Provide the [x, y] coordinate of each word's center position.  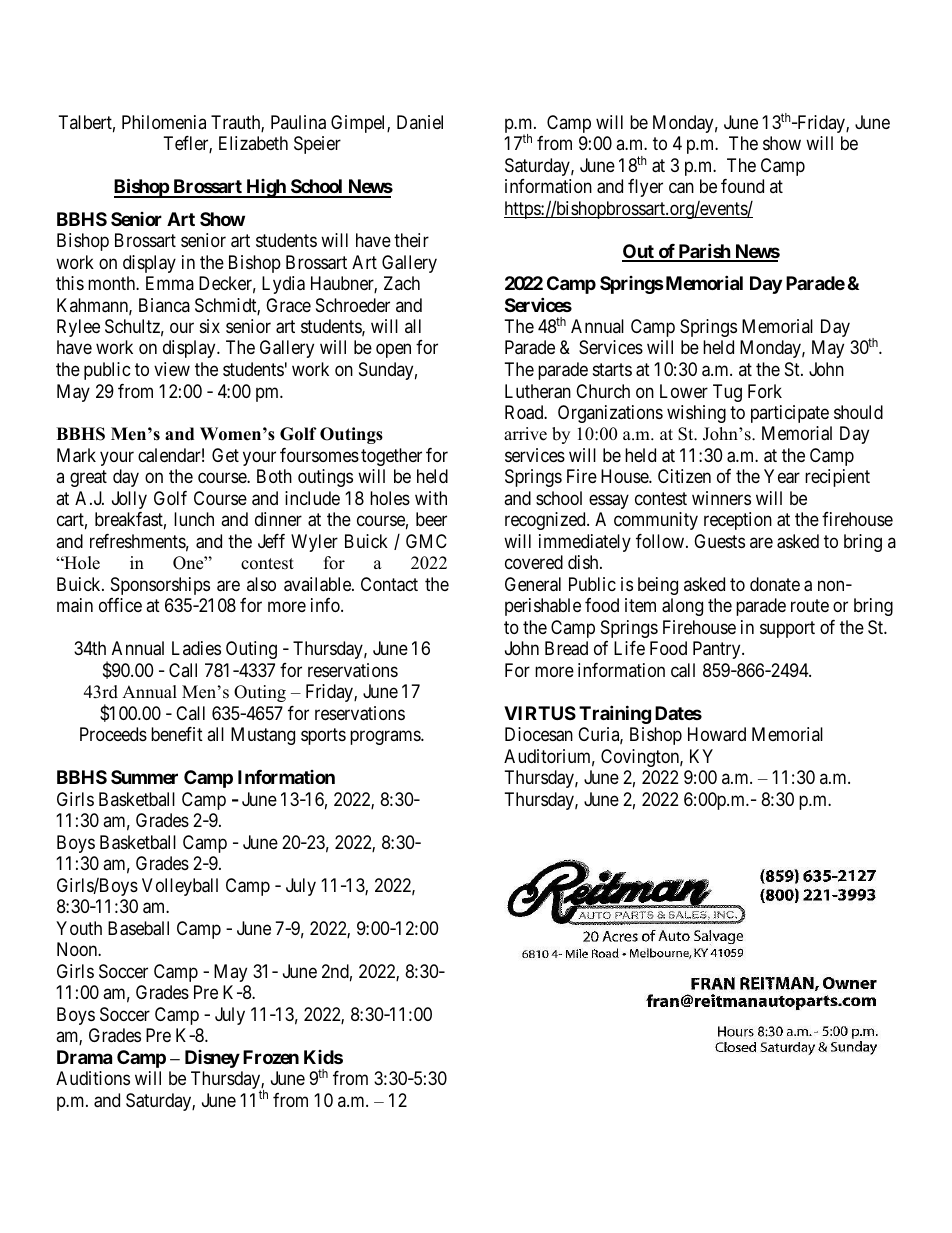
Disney [212, 1059]
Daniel [420, 122]
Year [782, 476]
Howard [717, 734]
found [742, 186]
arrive [525, 434]
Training [615, 714]
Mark [76, 455]
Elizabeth [253, 143]
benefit [177, 734]
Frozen [271, 1057]
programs [386, 738]
